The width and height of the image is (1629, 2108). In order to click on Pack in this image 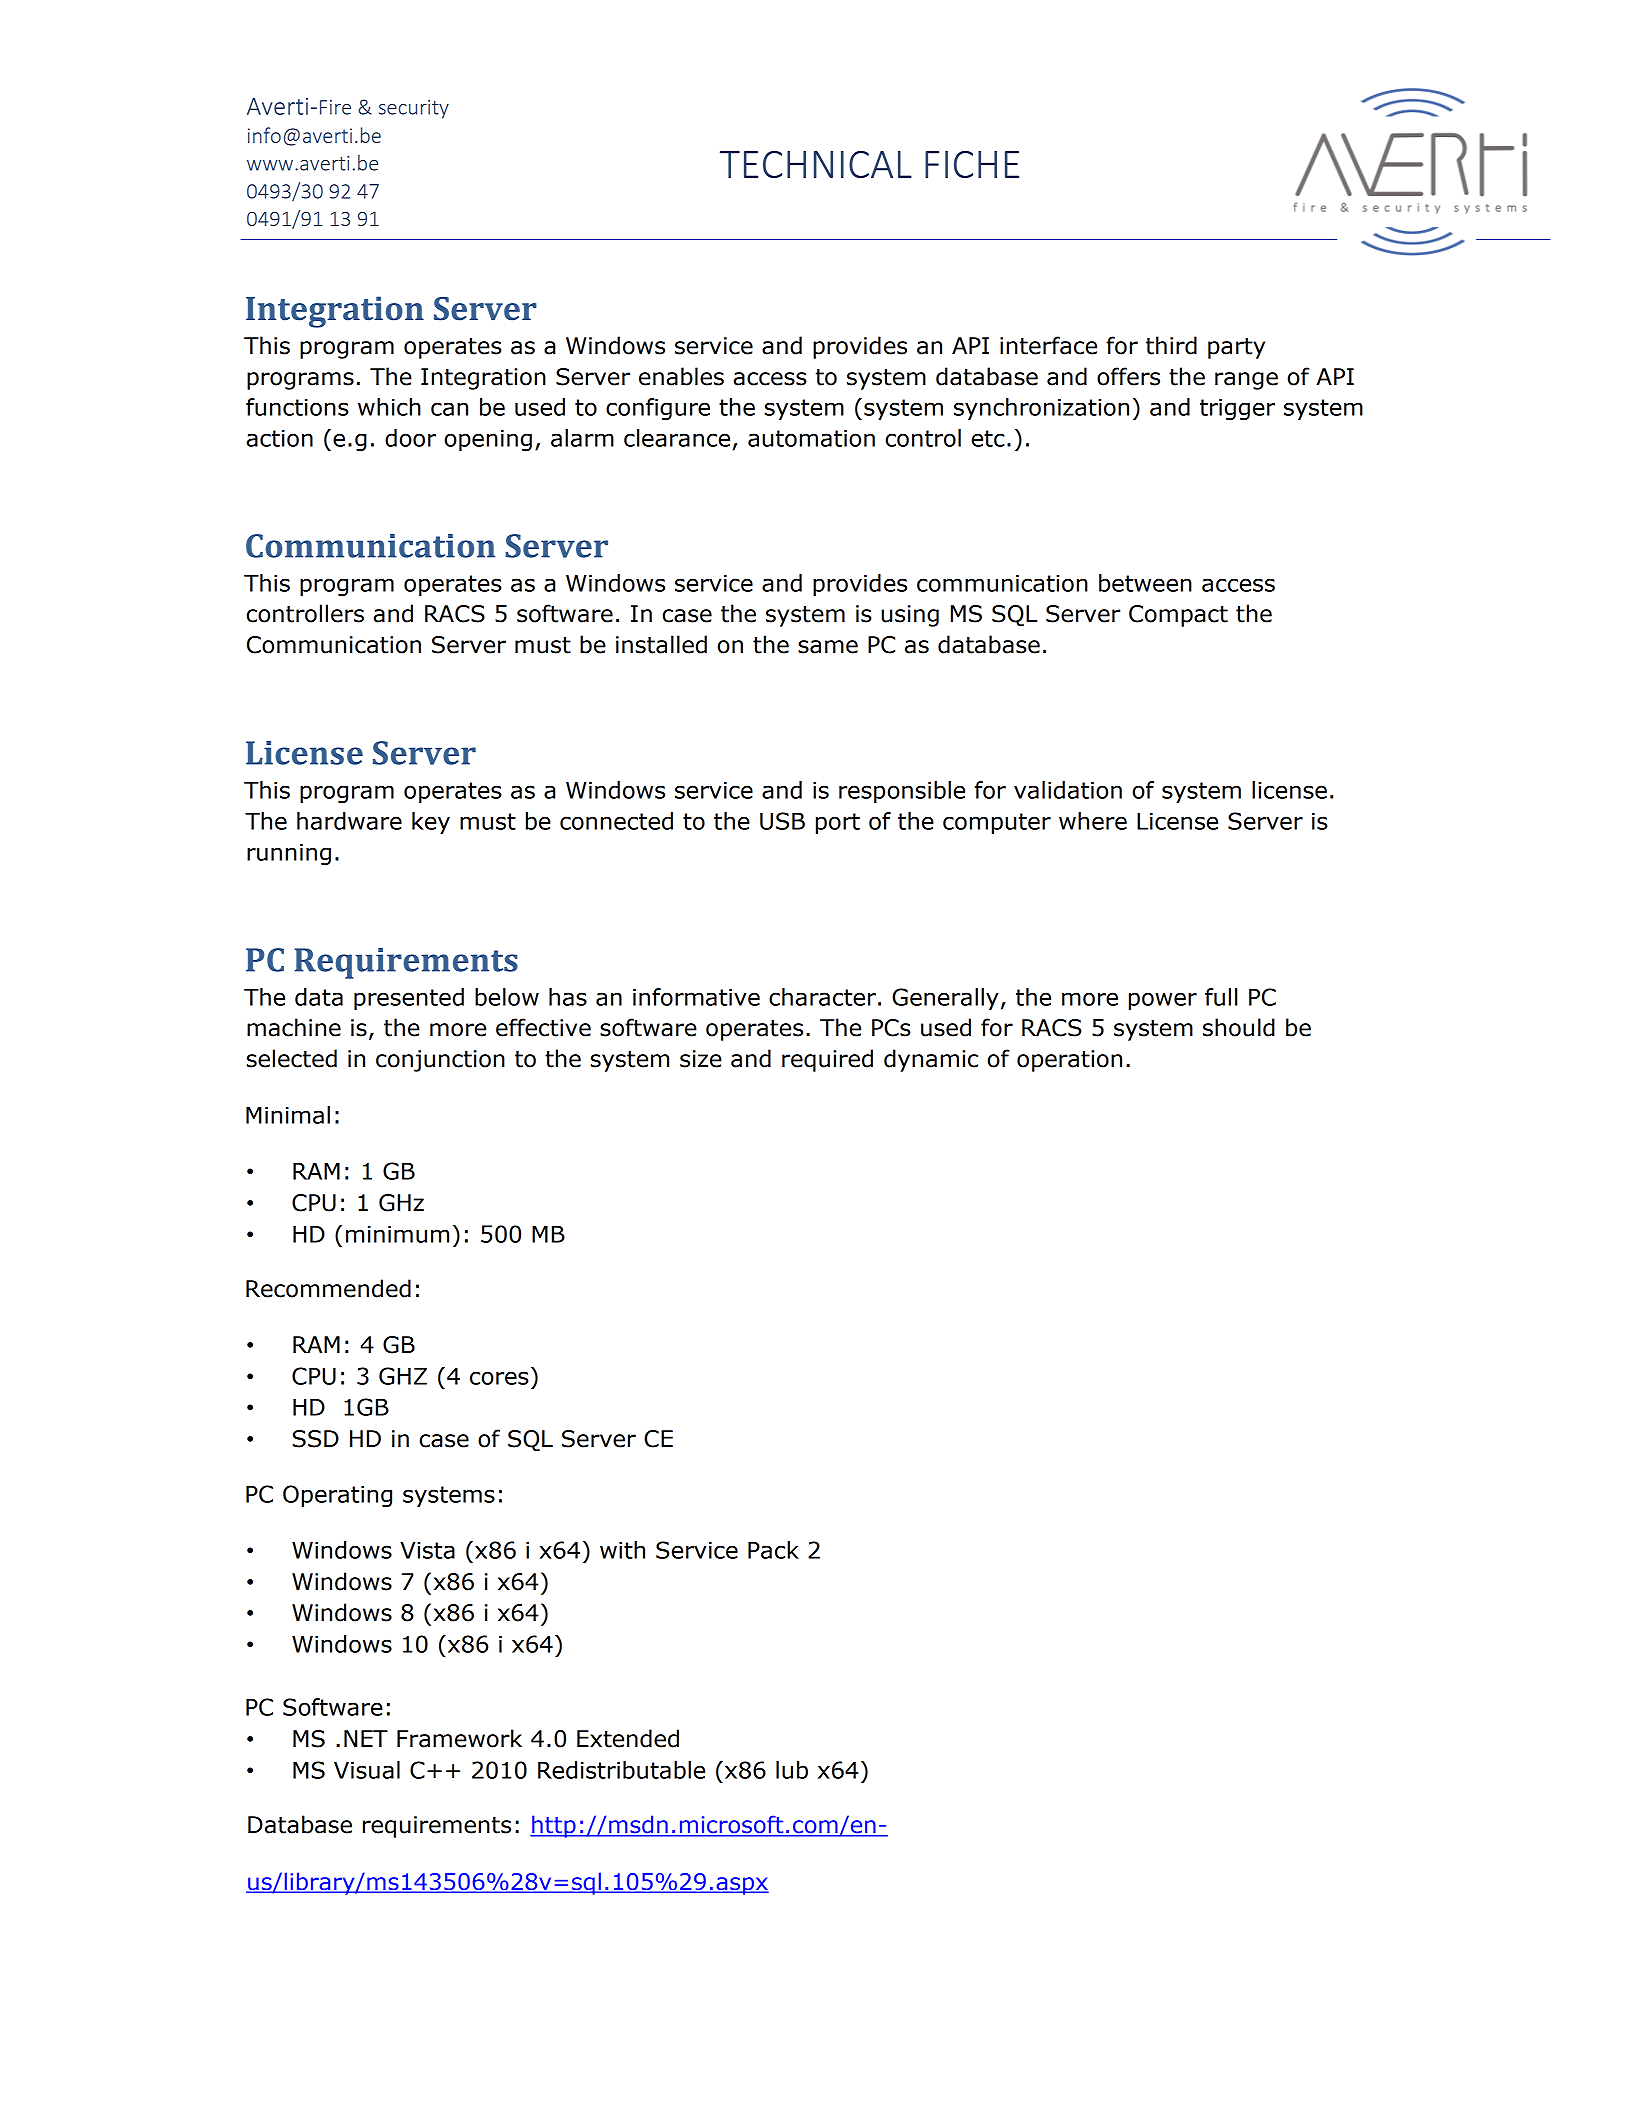, I will do `click(773, 1550)`.
